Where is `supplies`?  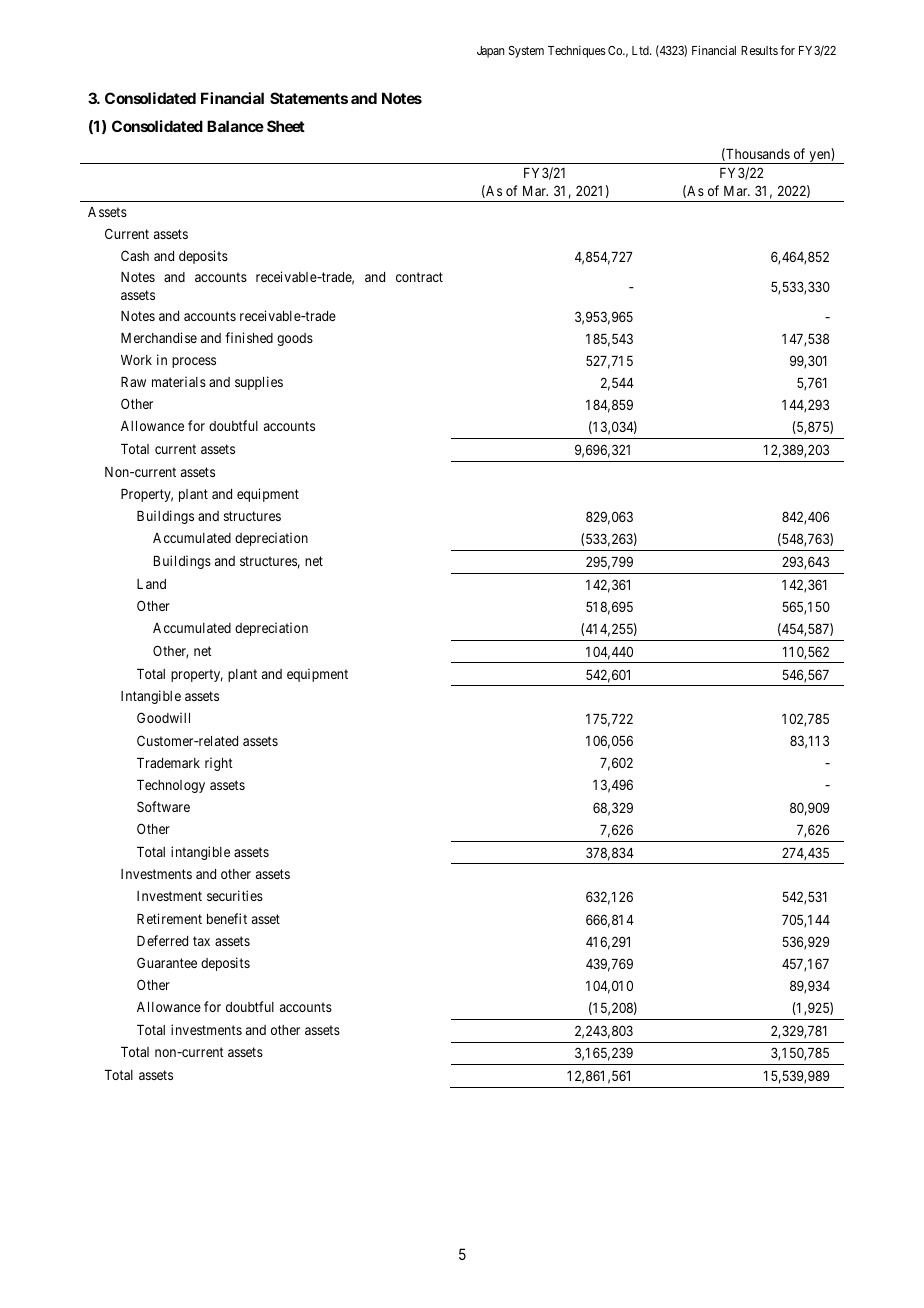 supplies is located at coordinates (259, 383).
